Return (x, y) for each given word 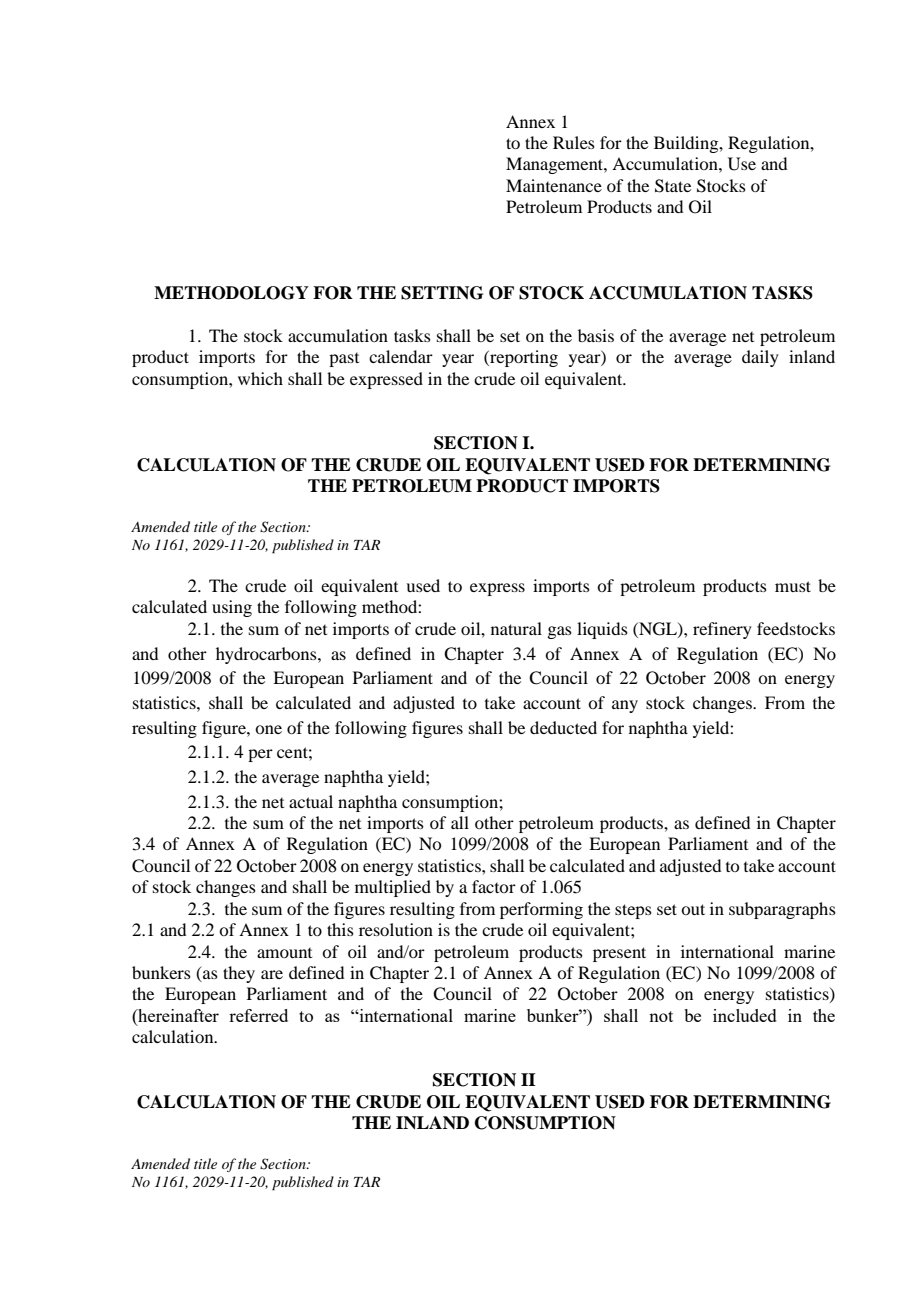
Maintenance (554, 185)
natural (516, 628)
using (232, 608)
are (272, 974)
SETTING (442, 293)
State (673, 186)
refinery (722, 630)
